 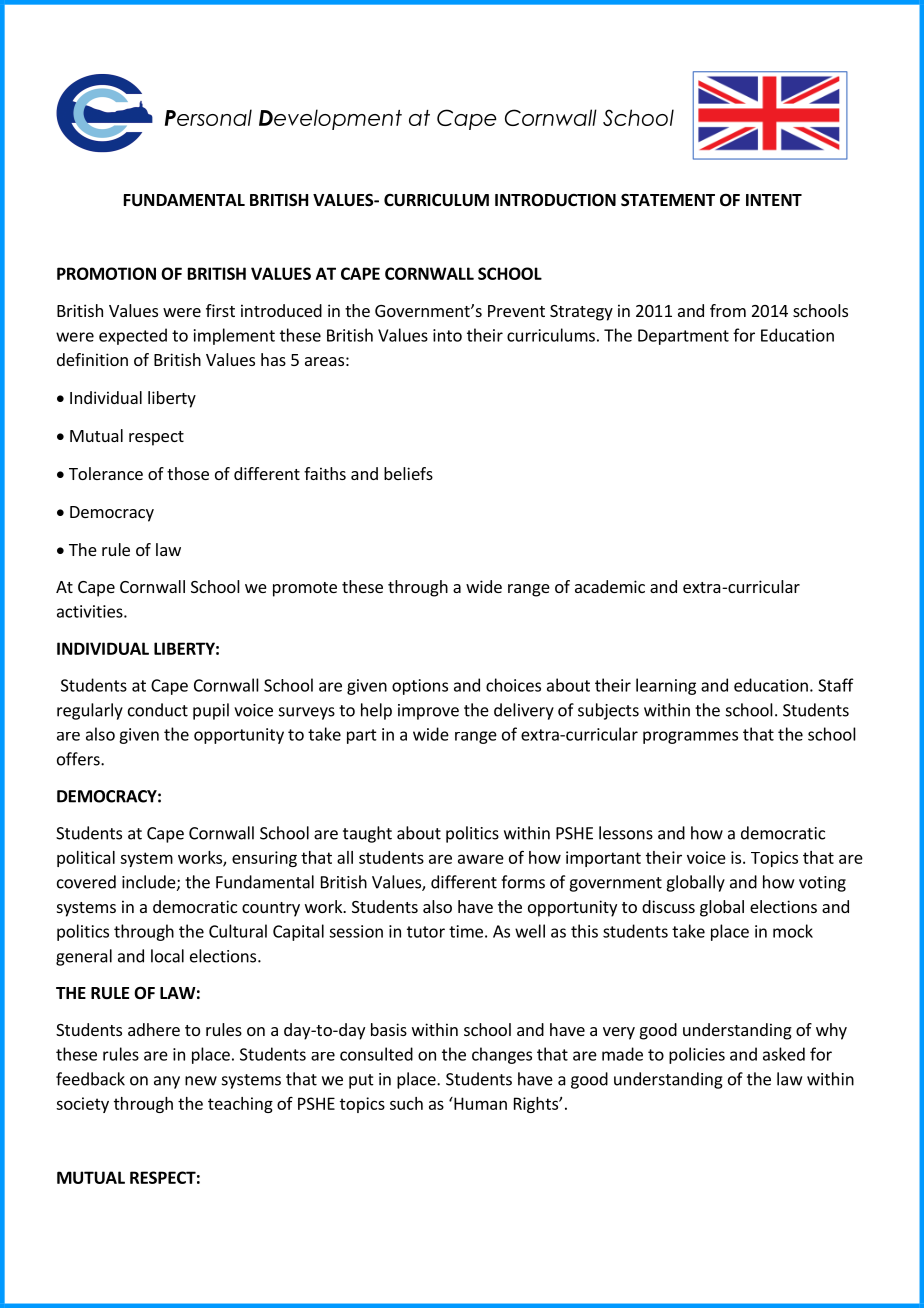 What do you see at coordinates (774, 200) in the screenshot?
I see `INTENT` at bounding box center [774, 200].
